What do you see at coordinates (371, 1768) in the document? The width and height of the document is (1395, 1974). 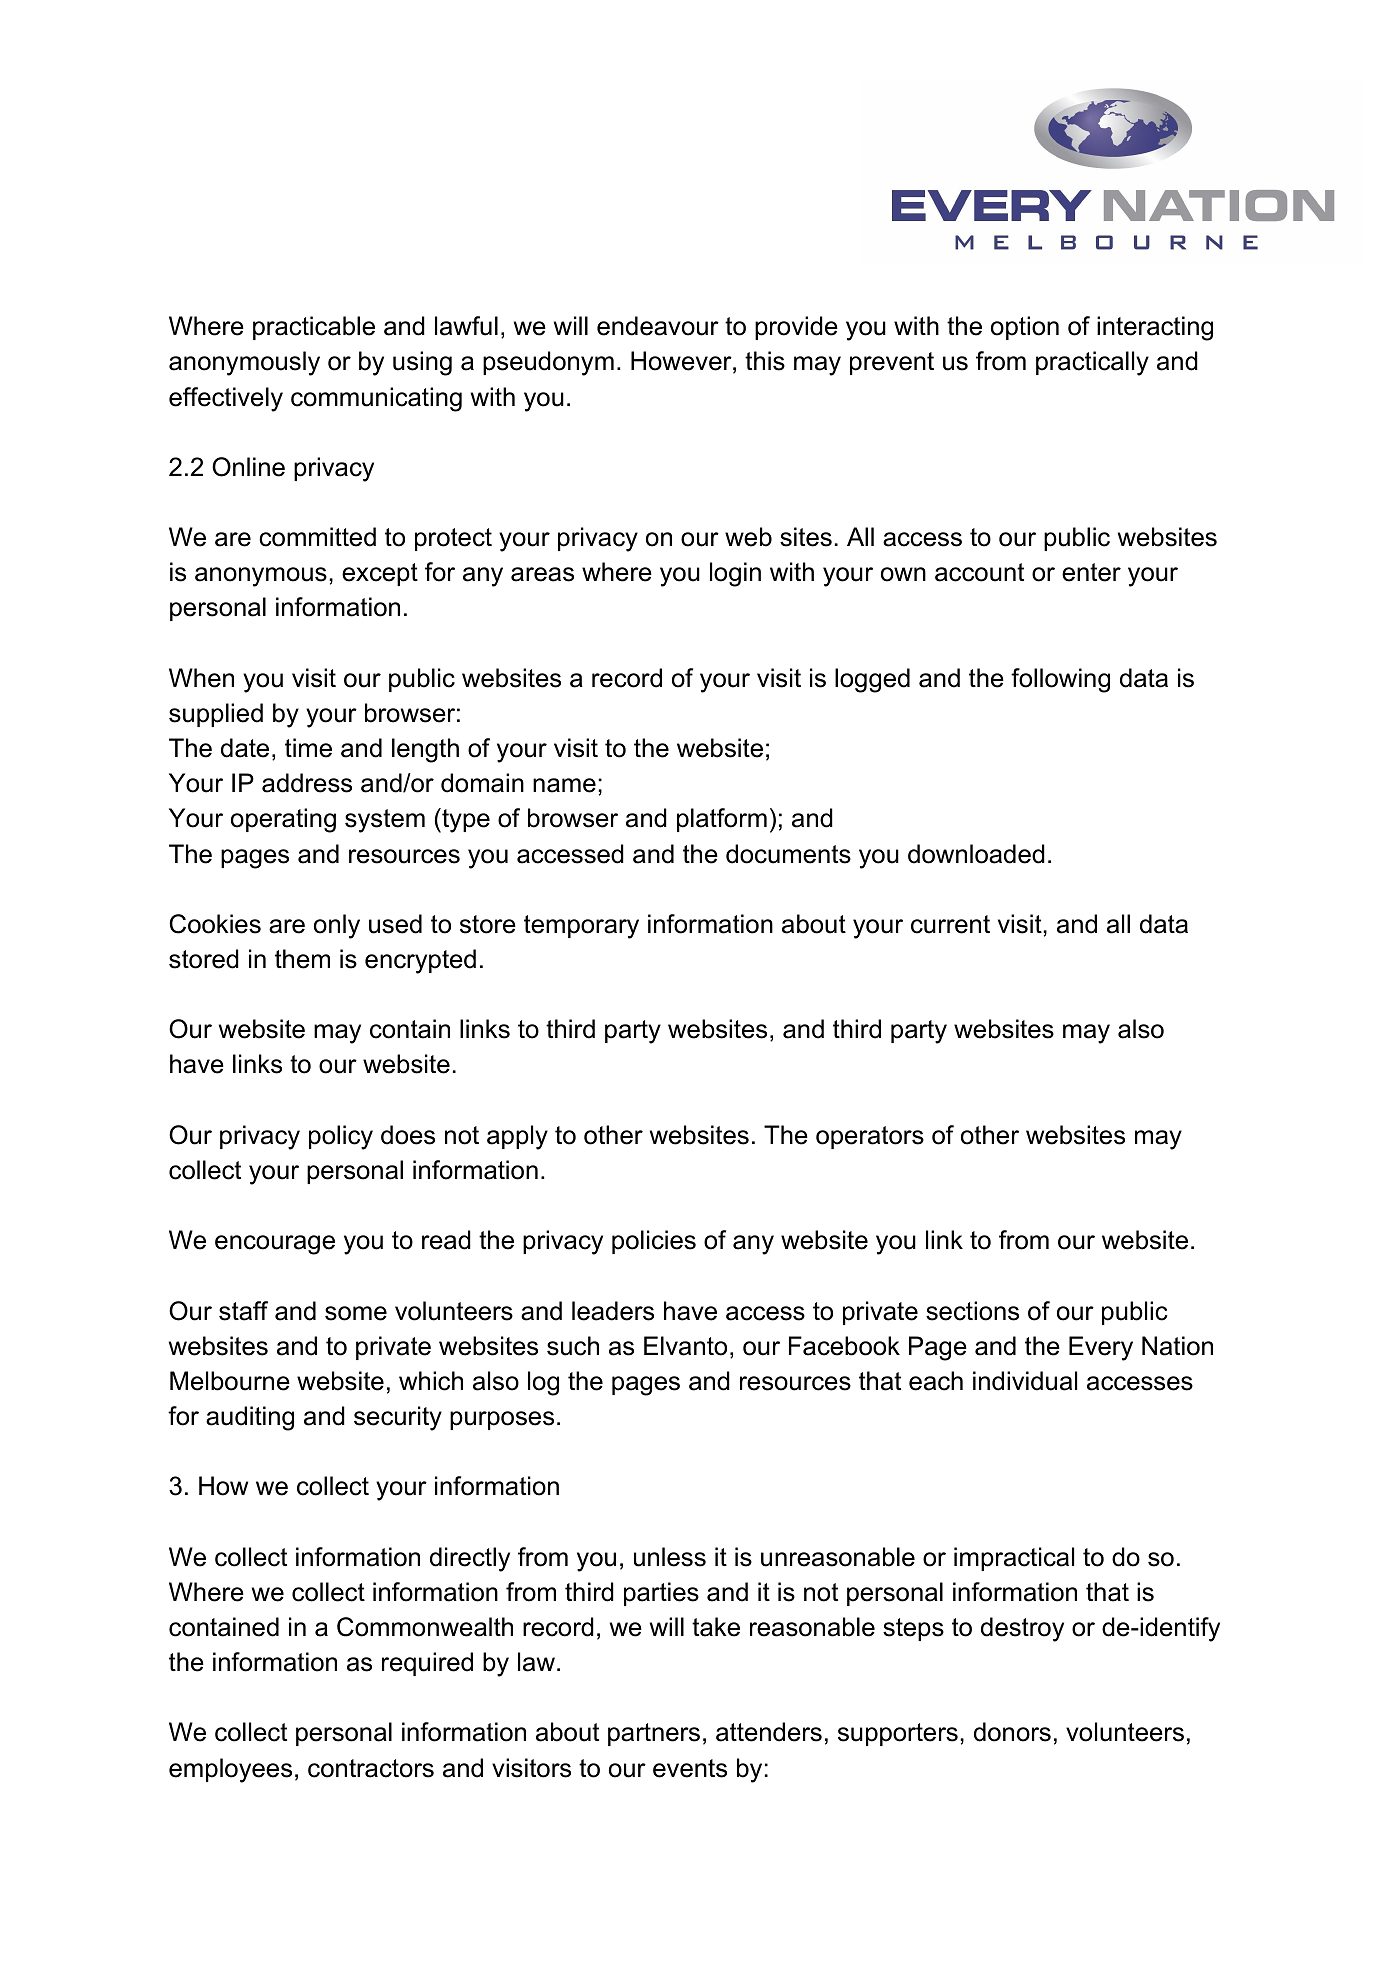 I see `contractors` at bounding box center [371, 1768].
